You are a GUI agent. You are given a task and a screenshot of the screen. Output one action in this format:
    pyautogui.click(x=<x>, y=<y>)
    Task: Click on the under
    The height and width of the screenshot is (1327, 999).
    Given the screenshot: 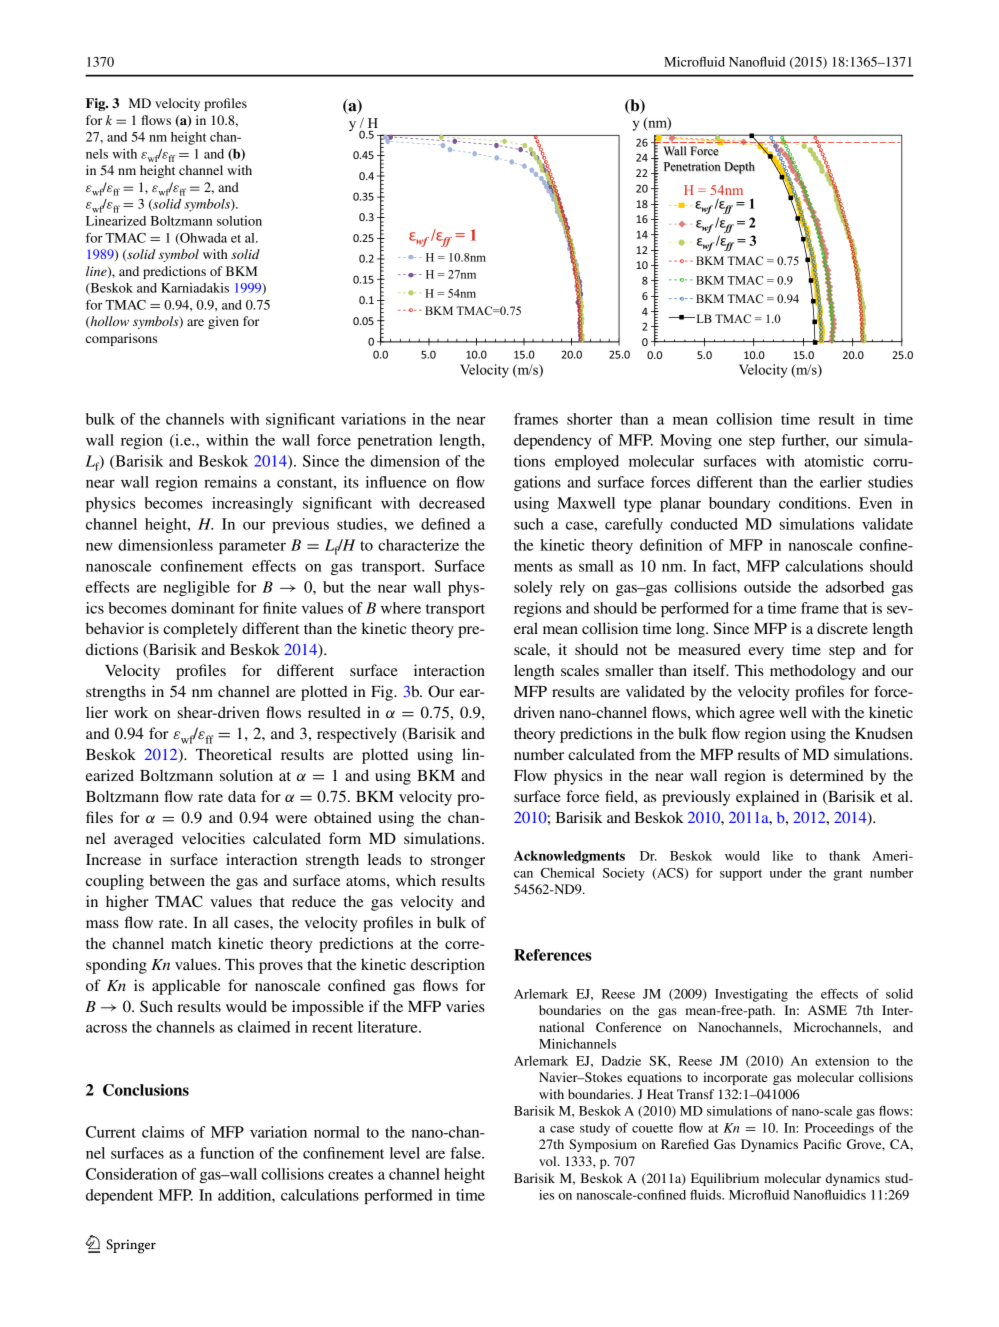 What is the action you would take?
    pyautogui.click(x=786, y=873)
